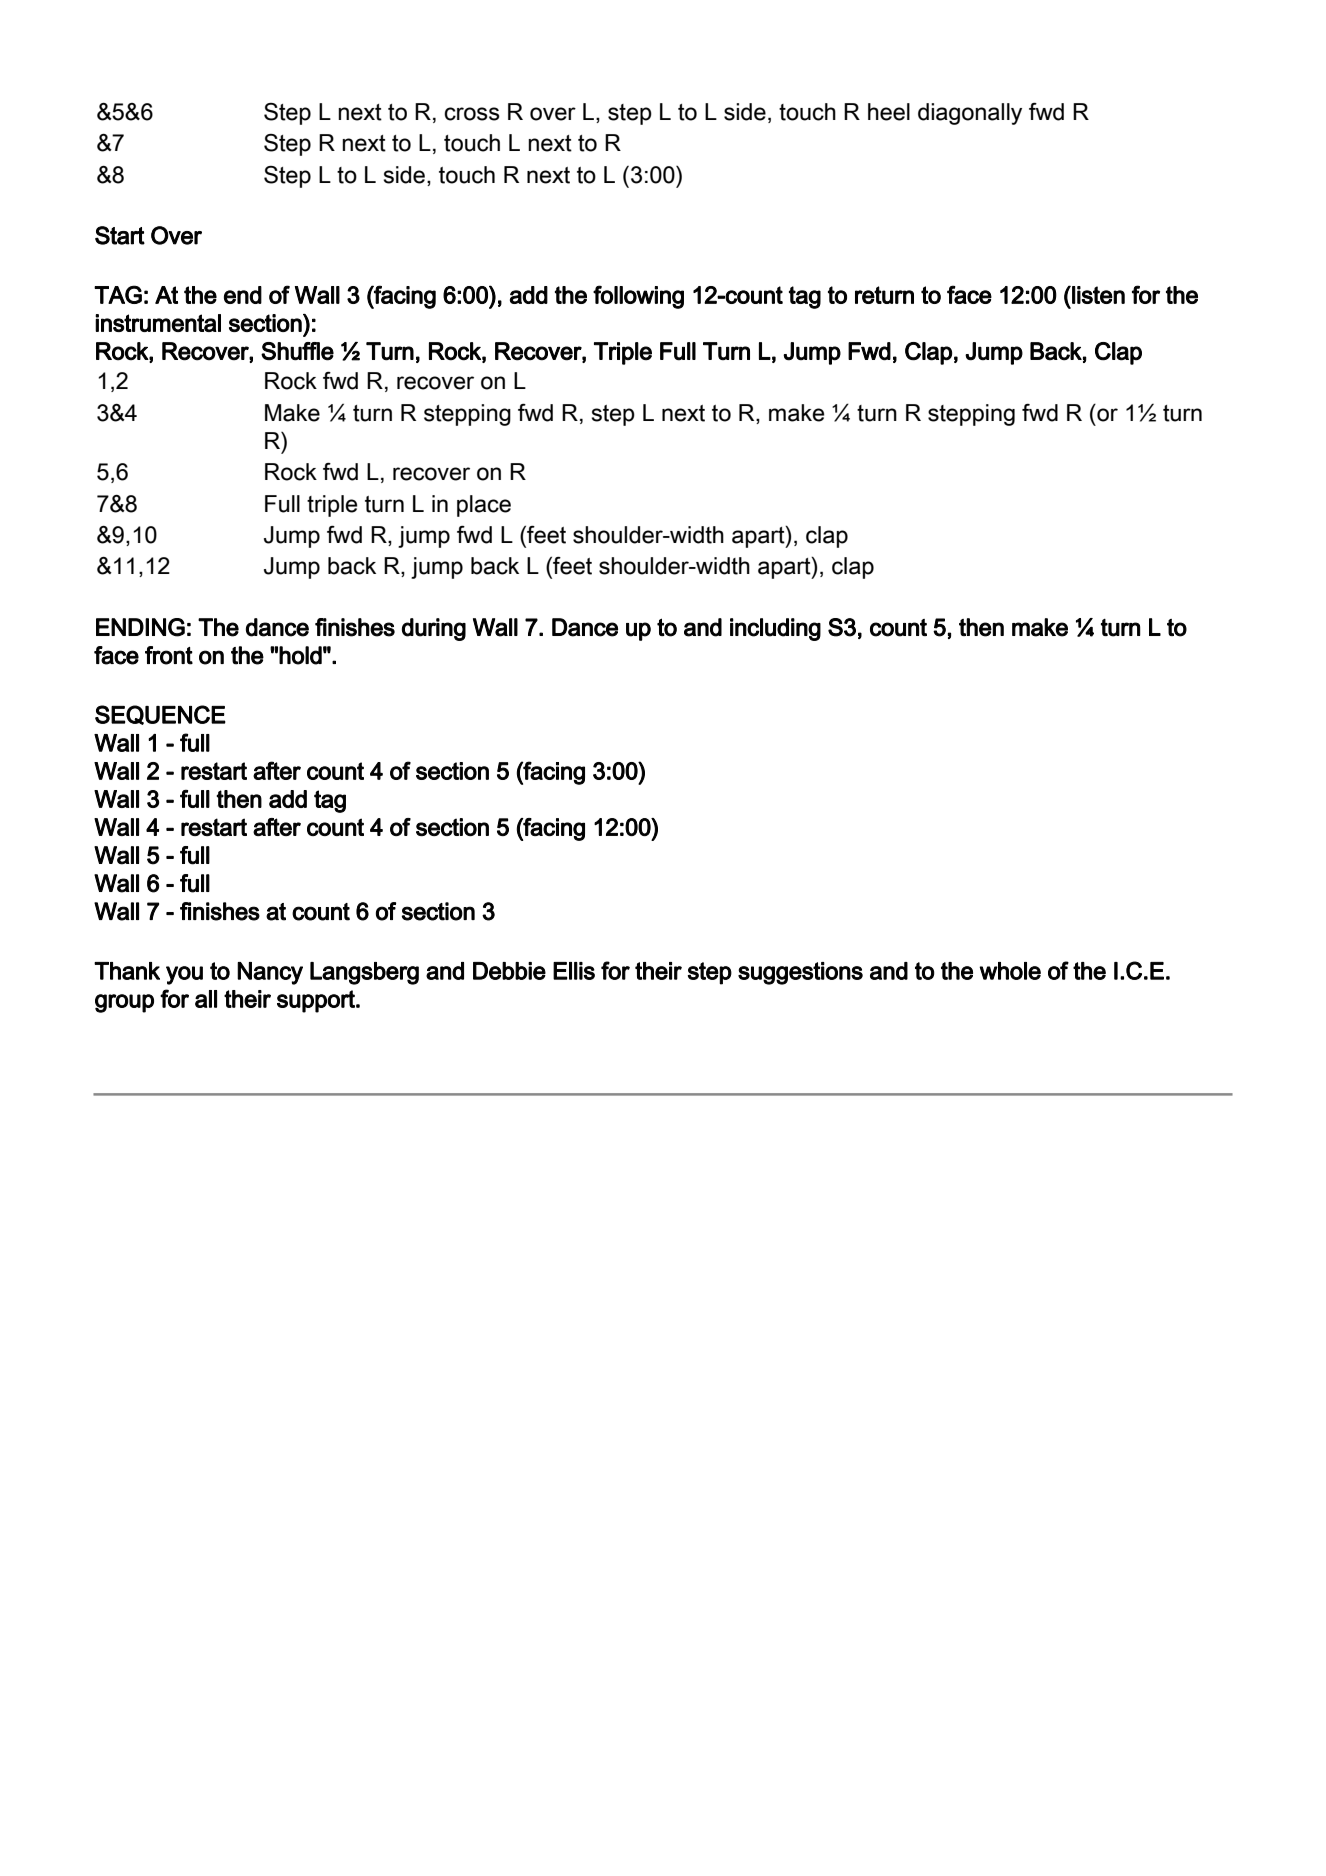 The width and height of the screenshot is (1326, 1876). Describe the element at coordinates (1097, 295) in the screenshot. I see `listen` at that location.
